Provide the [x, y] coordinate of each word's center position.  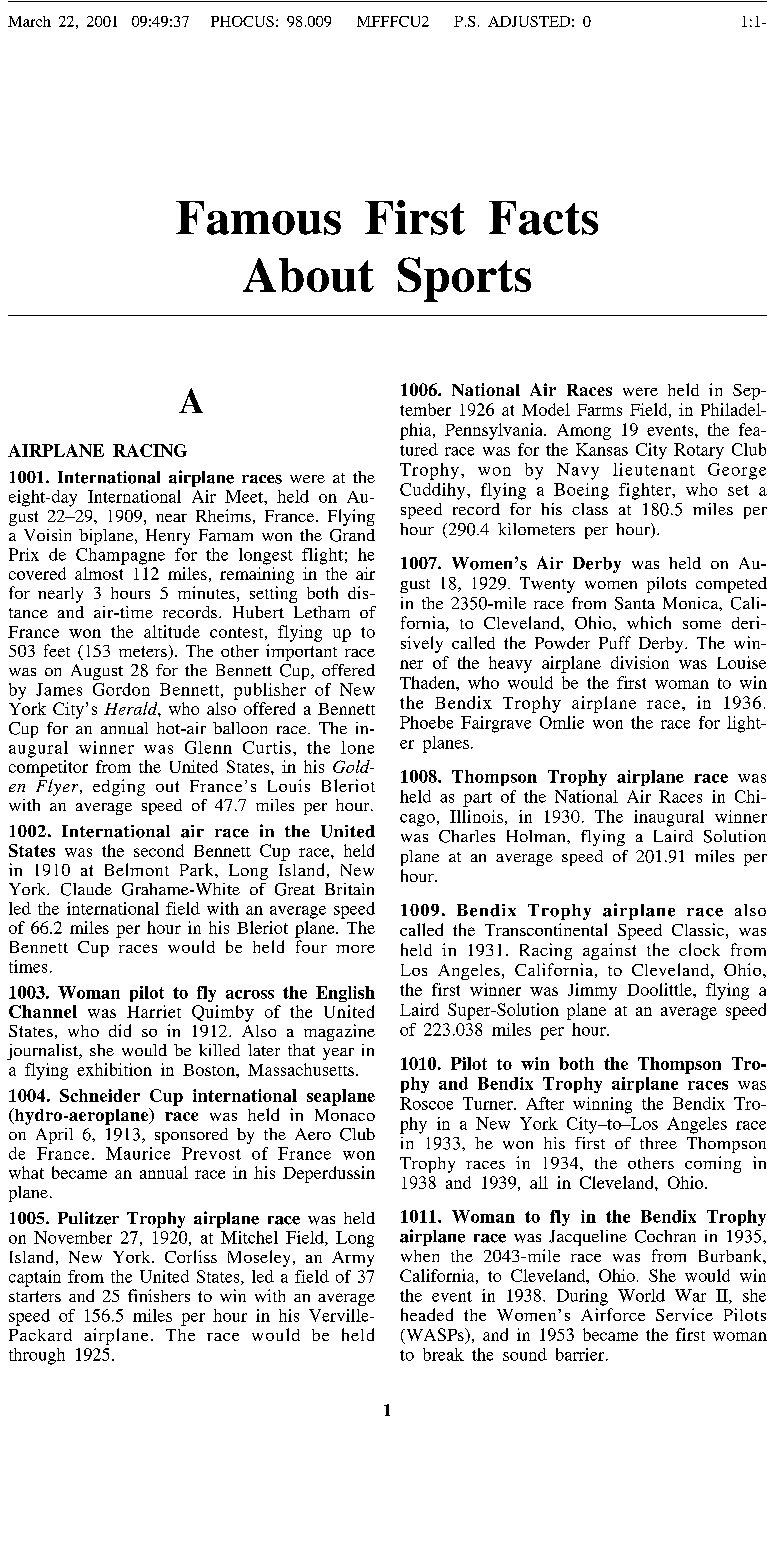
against [609, 951]
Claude [86, 889]
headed [427, 1314]
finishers [159, 1295]
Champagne [120, 556]
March [29, 21]
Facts [543, 218]
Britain [349, 889]
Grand [352, 535]
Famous [258, 218]
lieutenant [654, 469]
